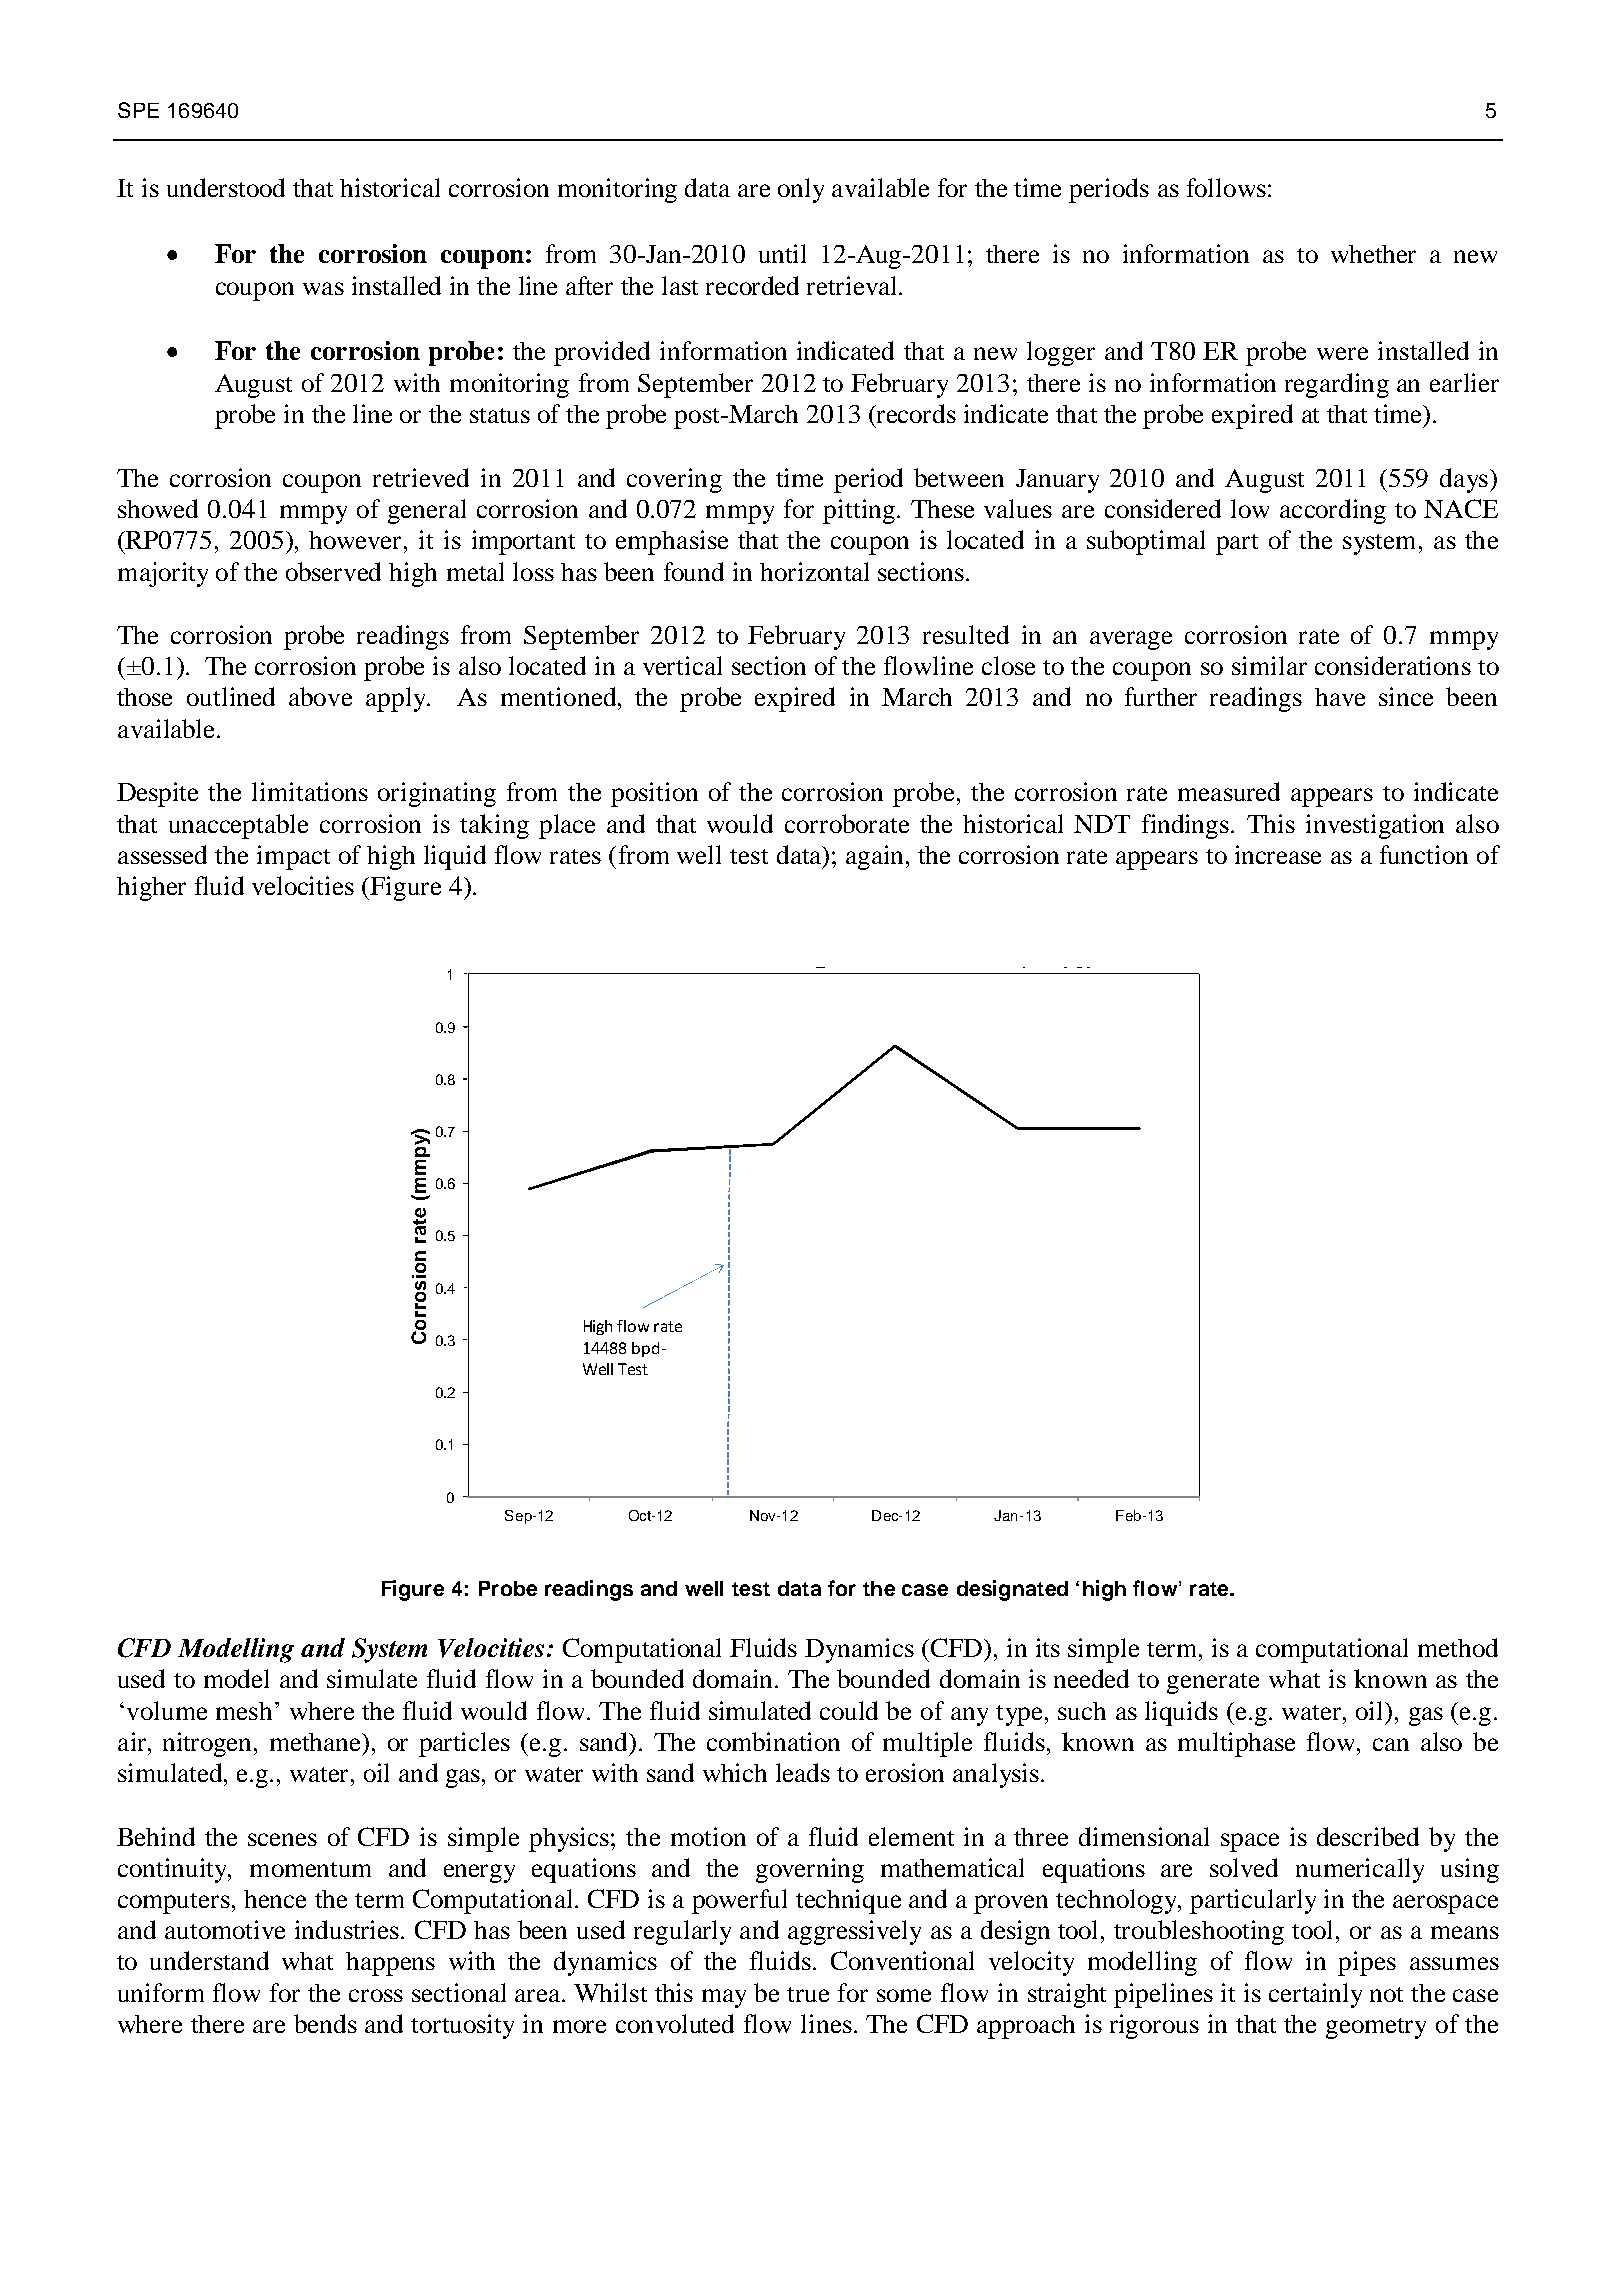  Describe the element at coordinates (1458, 1647) in the document. I see `method` at that location.
